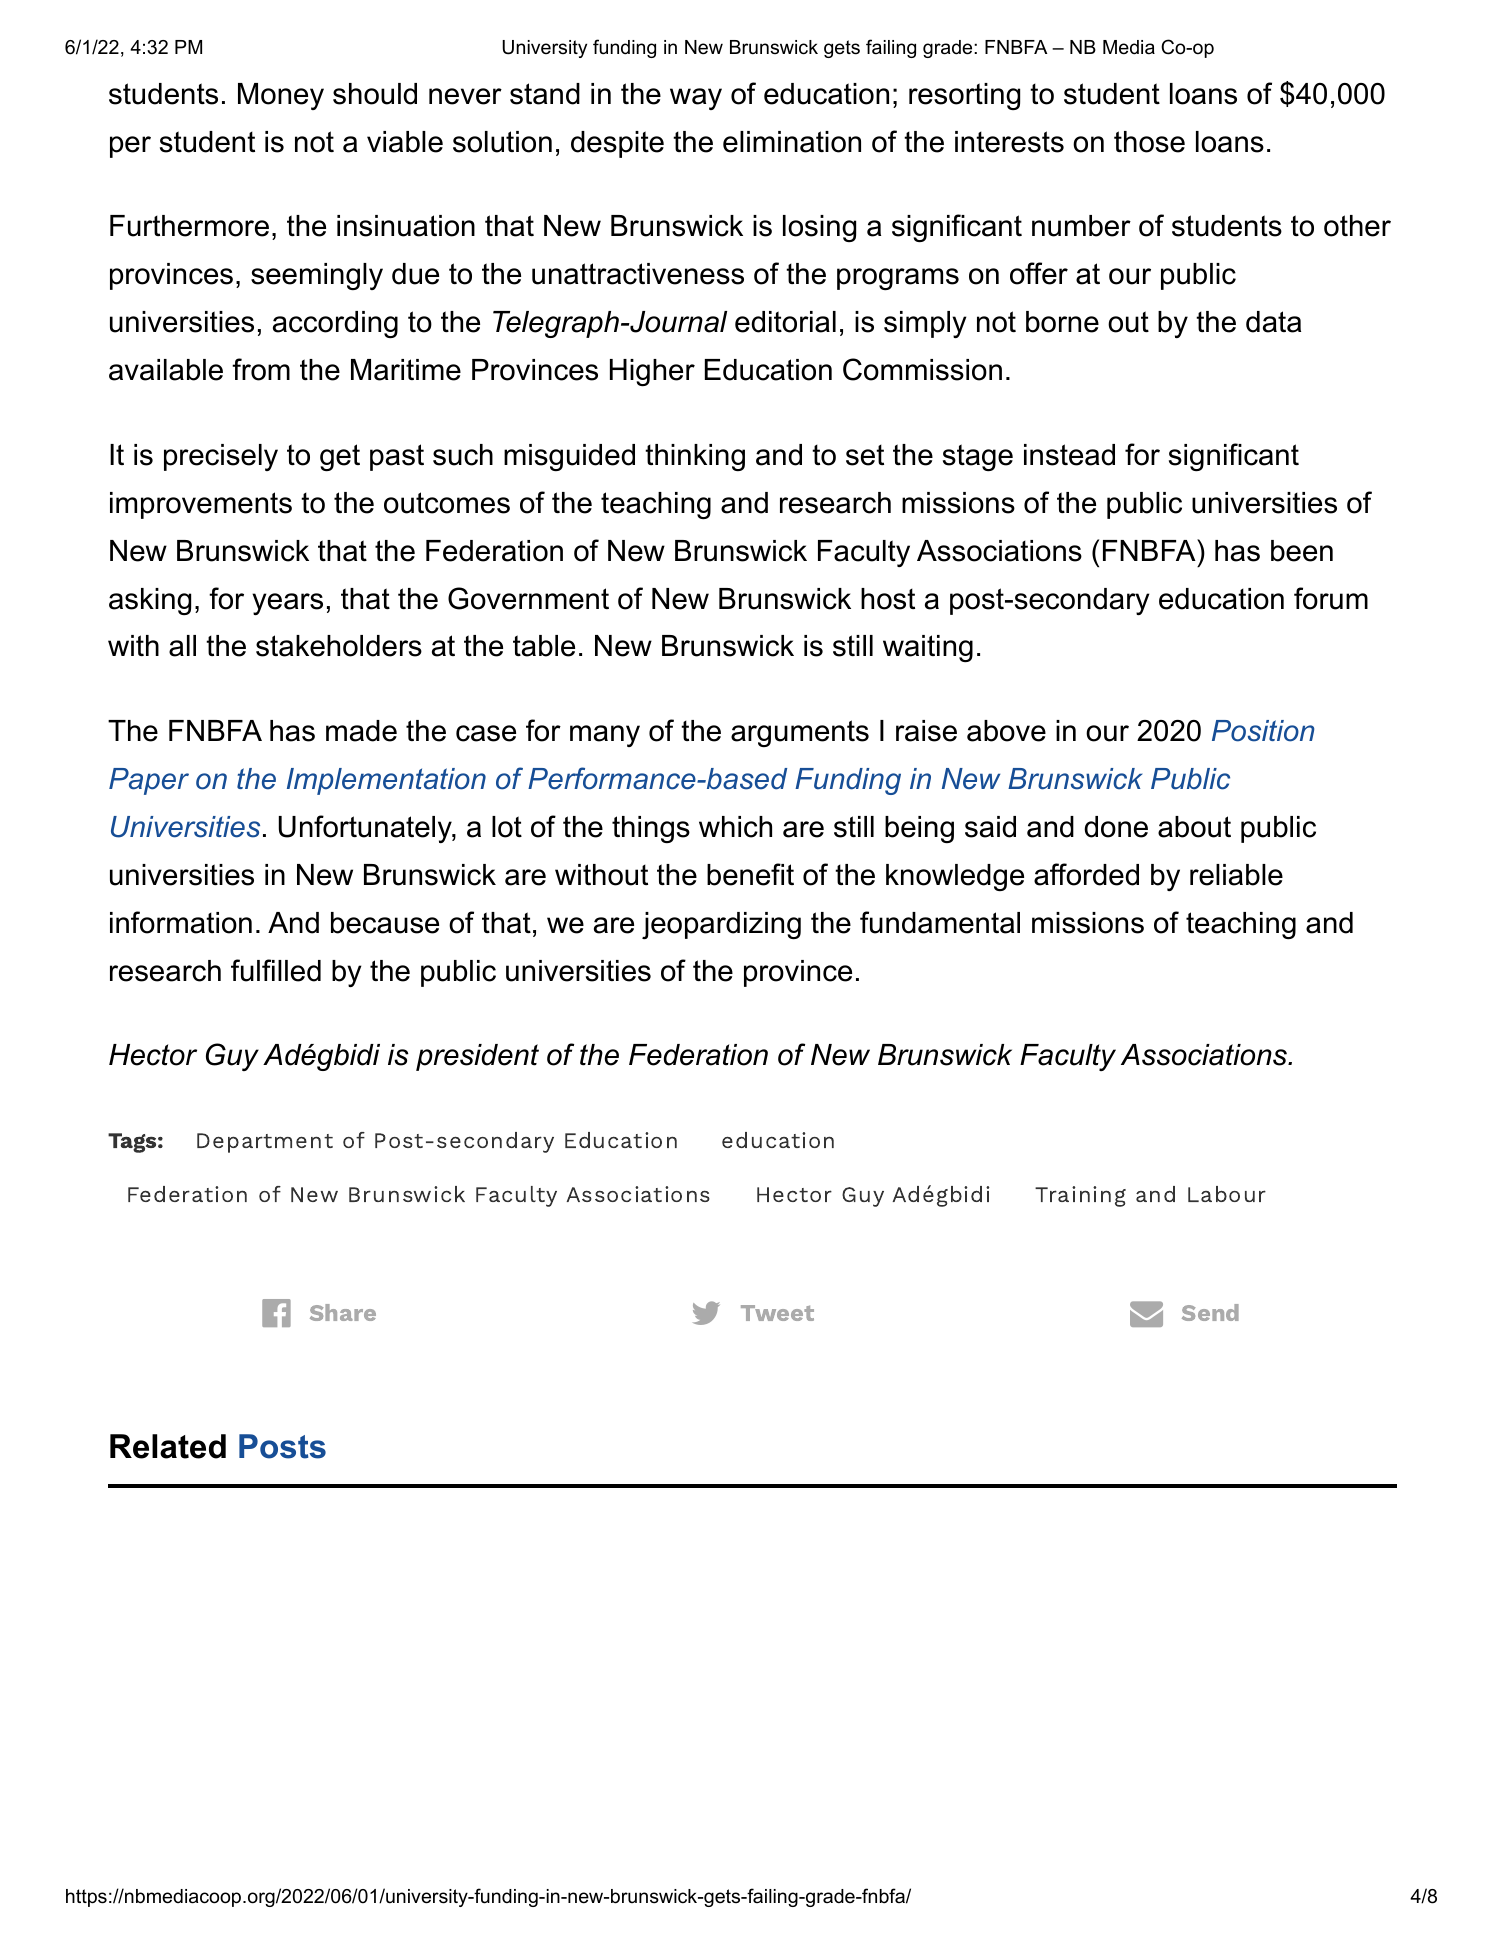 Image resolution: width=1503 pixels, height=1945 pixels. I want to click on Position, so click(1263, 731).
